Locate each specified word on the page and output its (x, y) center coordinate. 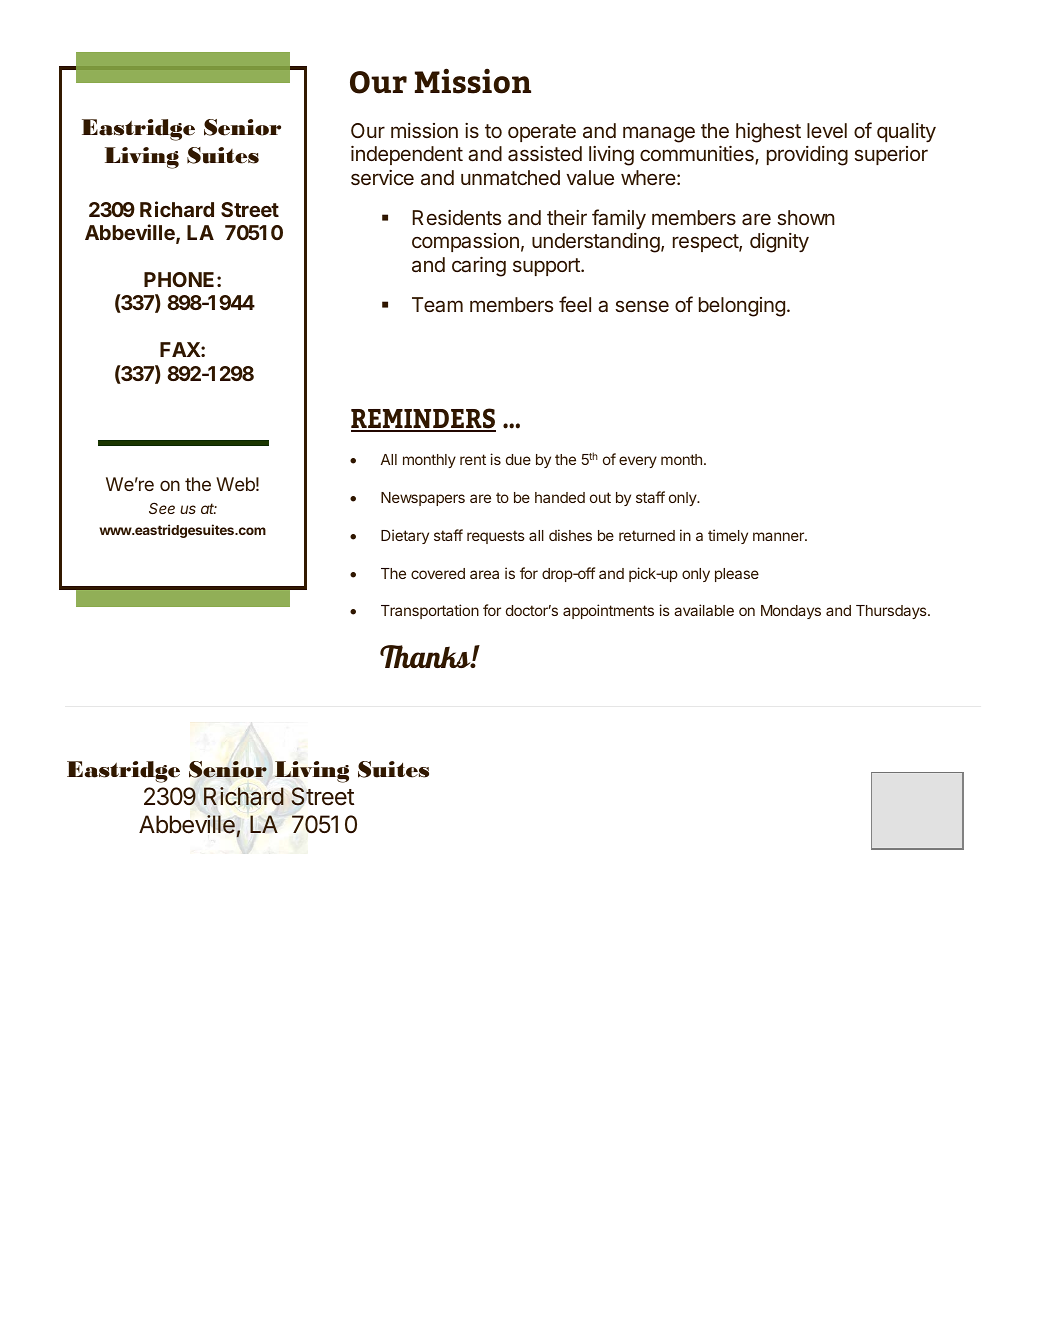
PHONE (179, 279)
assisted (545, 153)
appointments (608, 611)
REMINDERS (423, 419)
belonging (742, 307)
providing (807, 156)
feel (575, 304)
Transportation (430, 611)
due (518, 459)
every (638, 462)
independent (407, 155)
